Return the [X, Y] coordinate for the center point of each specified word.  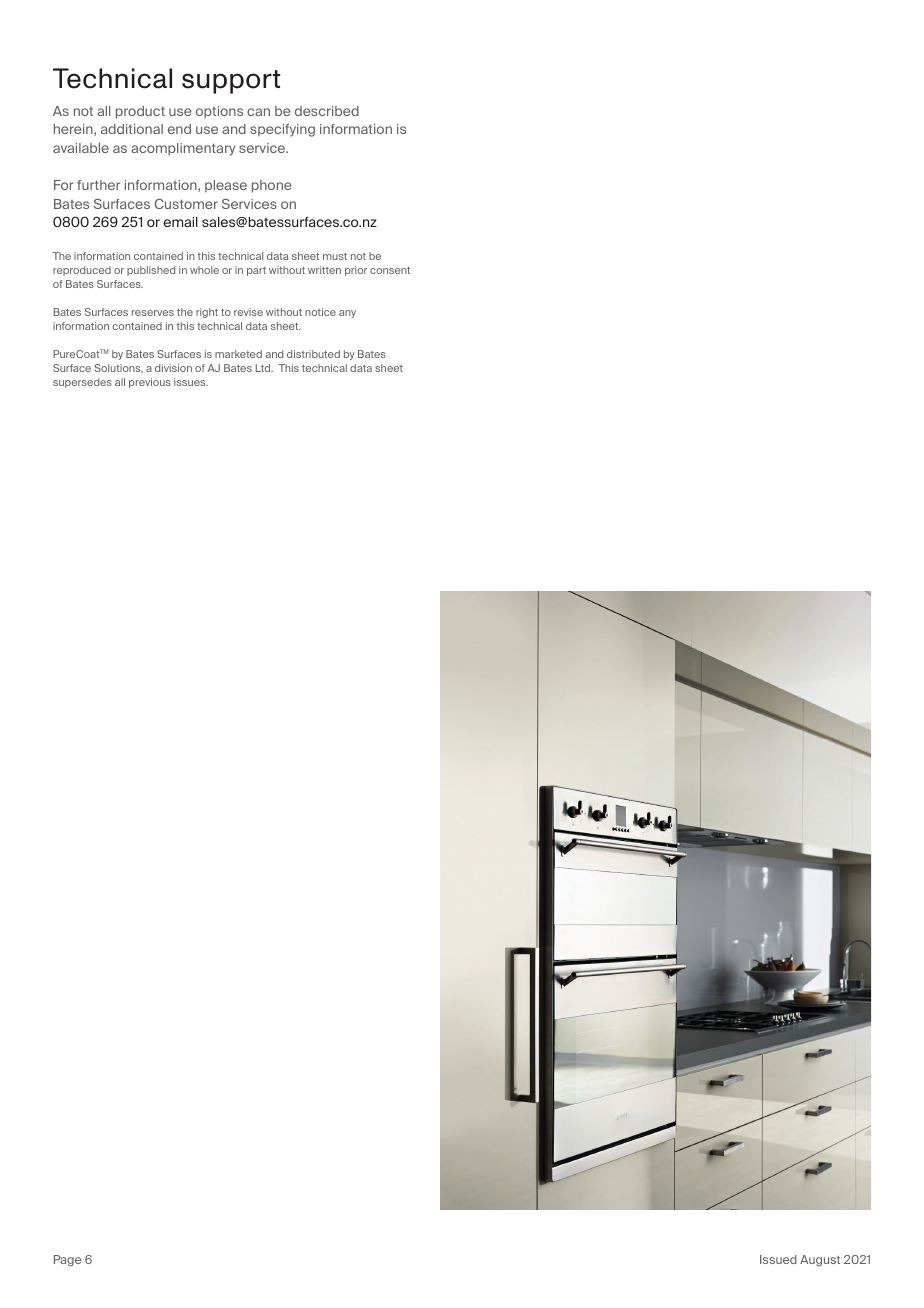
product [140, 112]
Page [67, 1260]
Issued [778, 1259]
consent [390, 270]
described [327, 111]
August [820, 1260]
